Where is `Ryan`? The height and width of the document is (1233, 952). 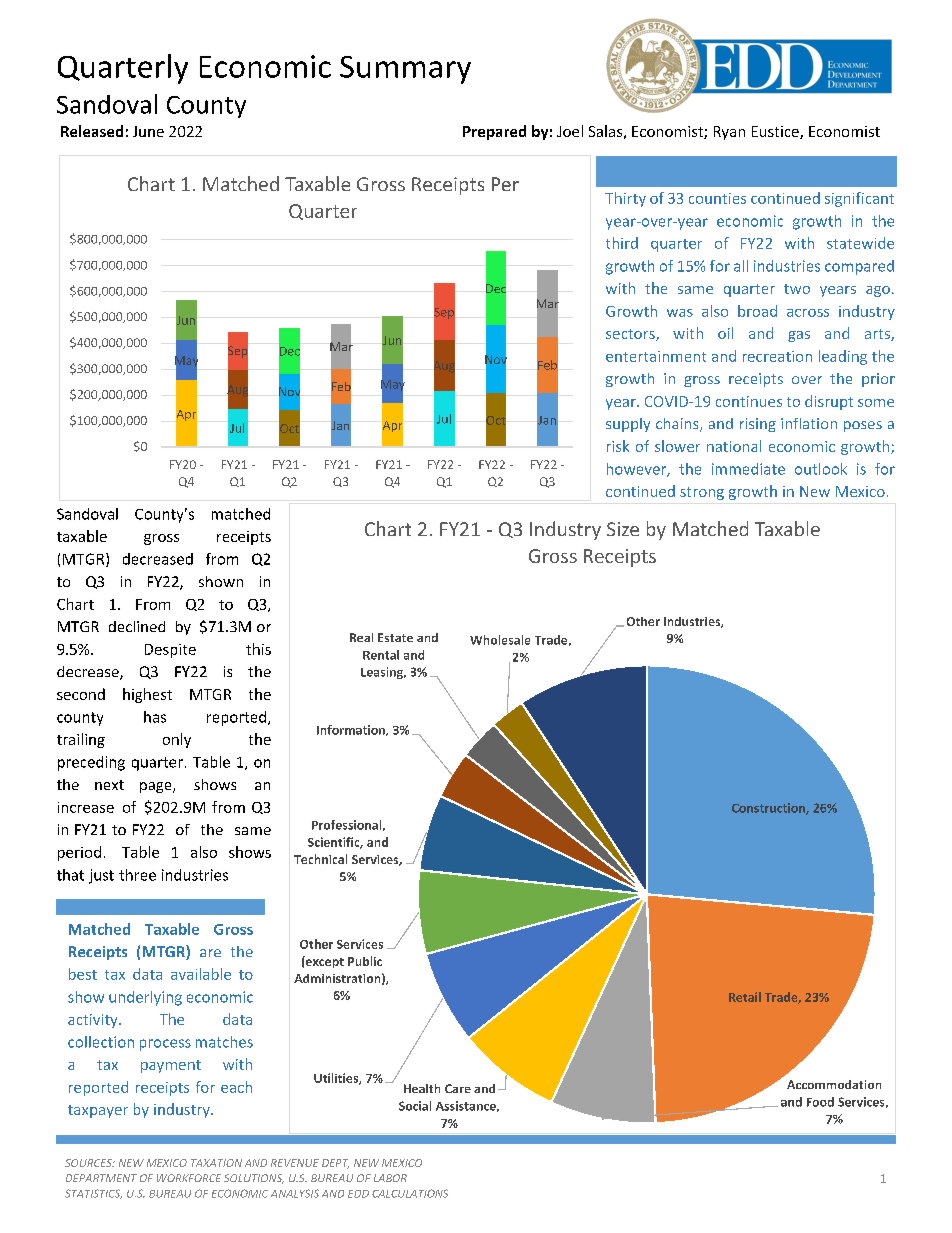 Ryan is located at coordinates (729, 133).
